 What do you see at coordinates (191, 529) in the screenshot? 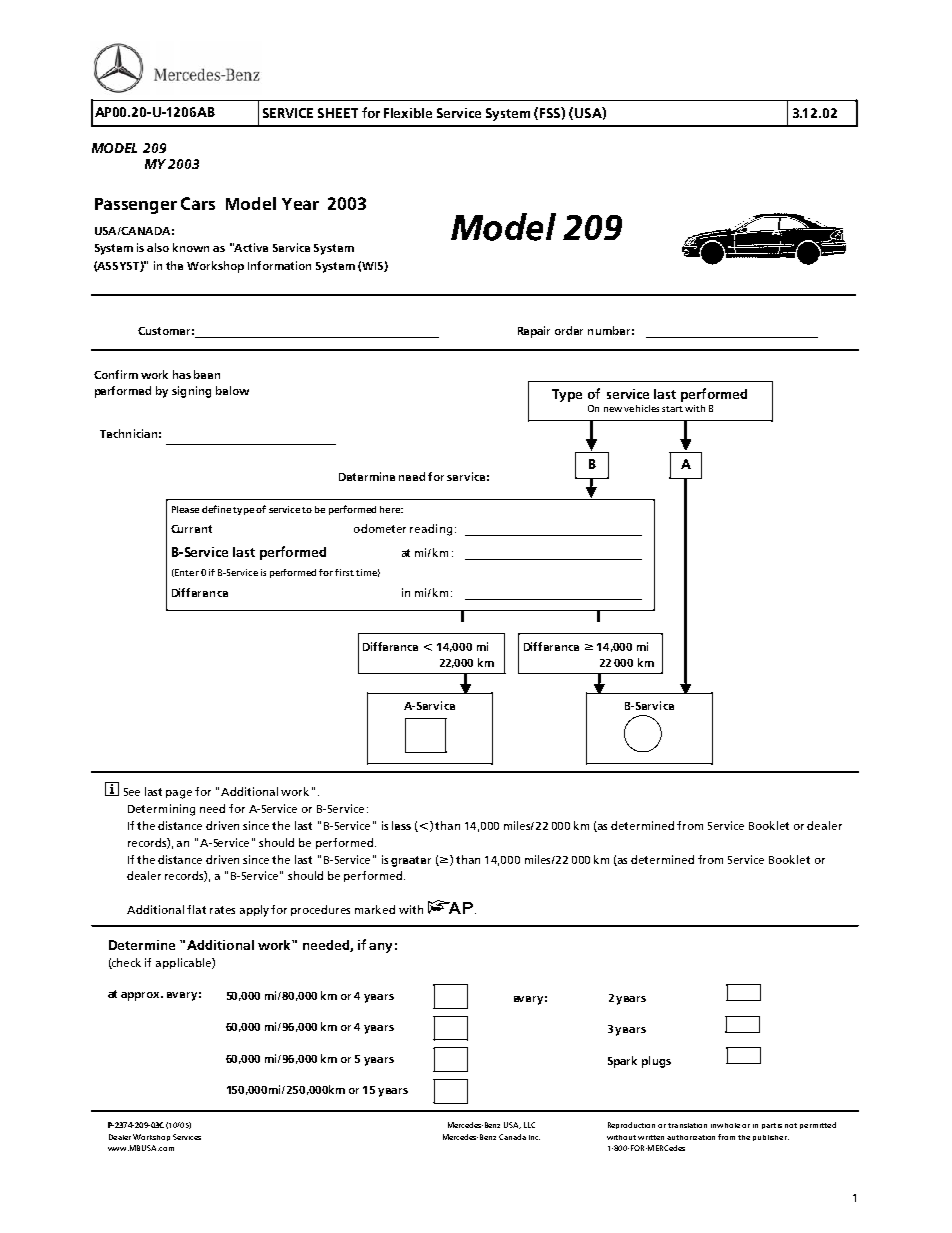
I see `Current` at bounding box center [191, 529].
